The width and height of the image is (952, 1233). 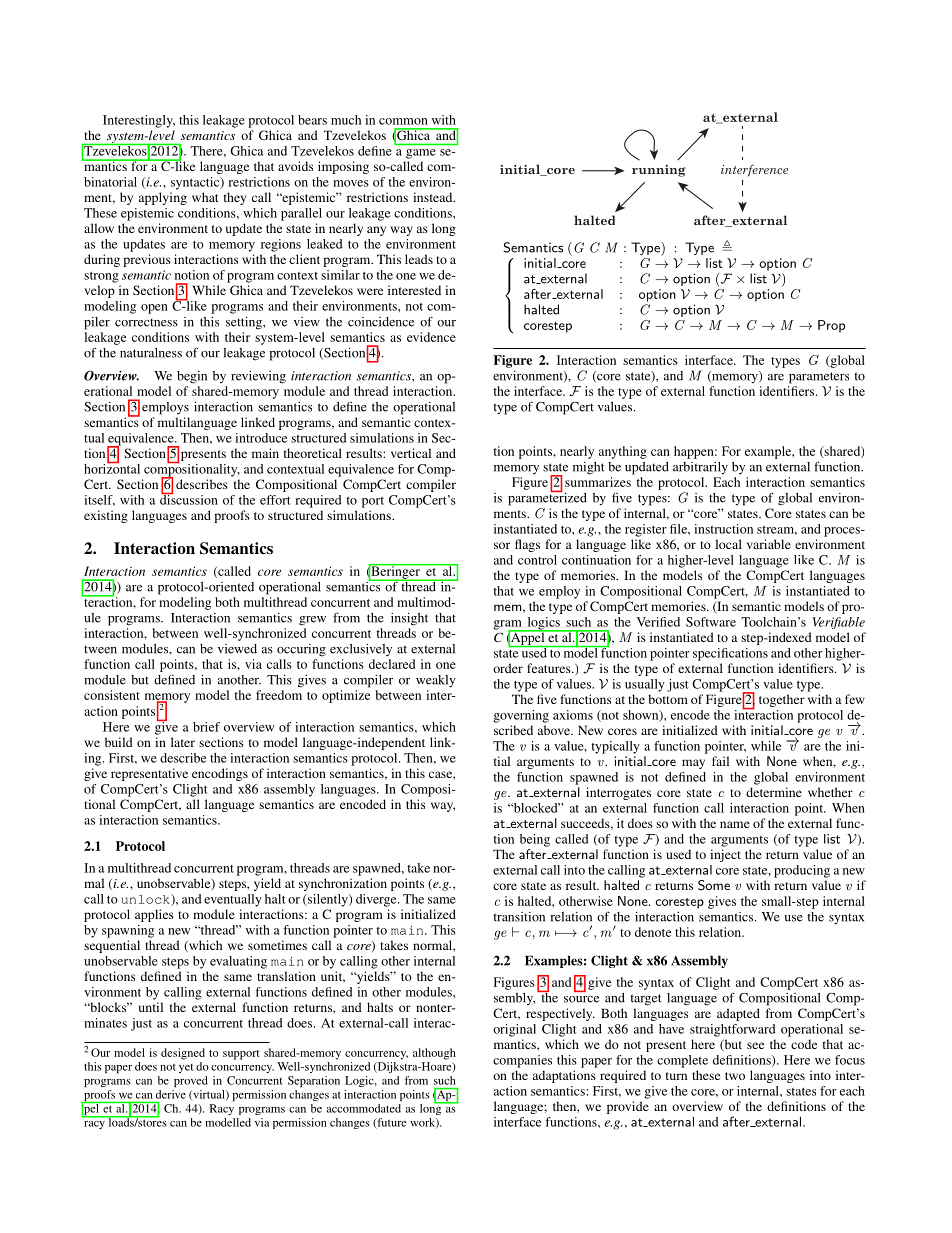 I want to click on proved, so click(x=191, y=1081).
